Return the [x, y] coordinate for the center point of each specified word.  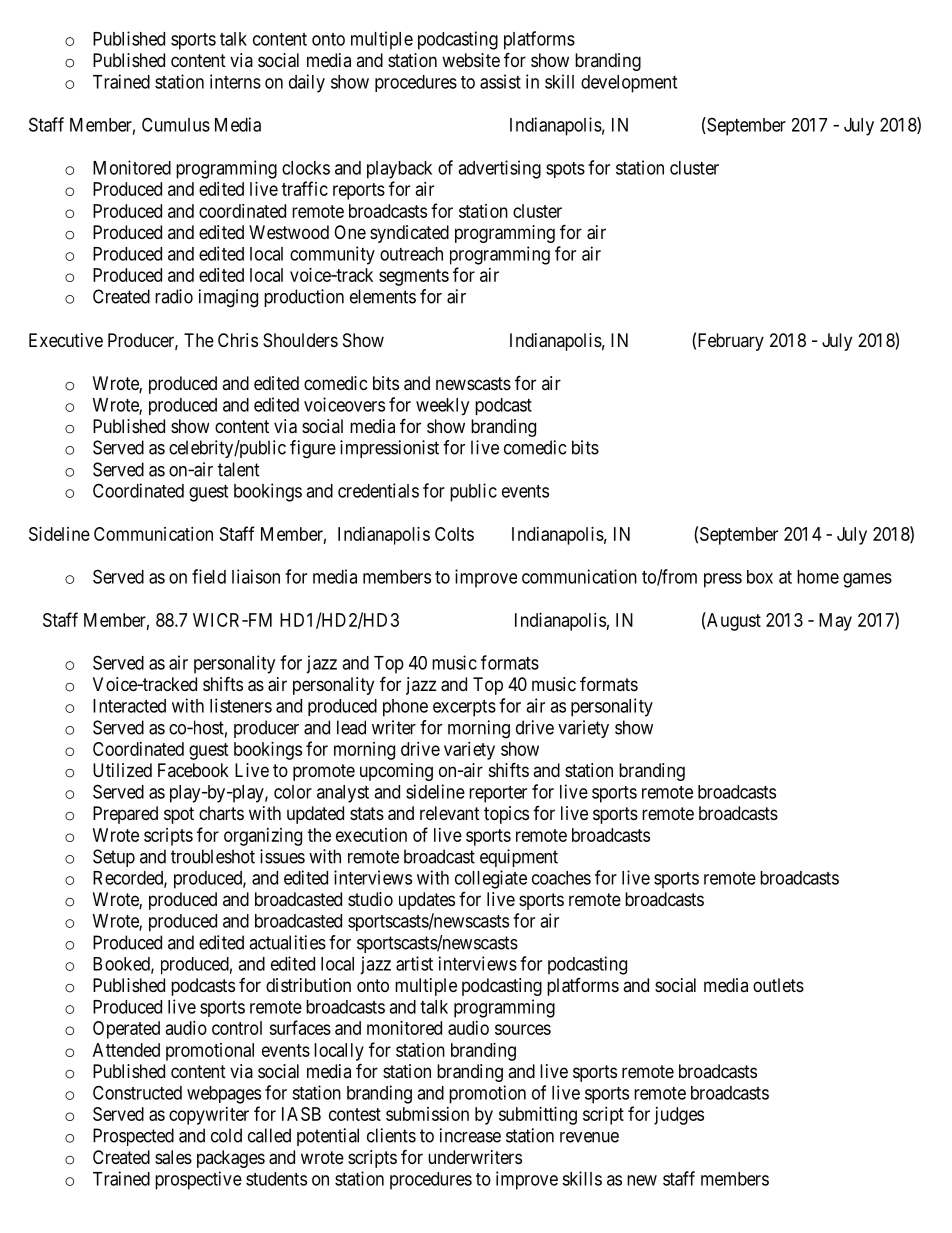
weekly [442, 406]
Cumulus [176, 124]
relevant [450, 813]
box [760, 577]
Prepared [125, 815]
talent [239, 469]
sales [173, 1157]
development [629, 84]
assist [500, 81]
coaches [561, 878]
